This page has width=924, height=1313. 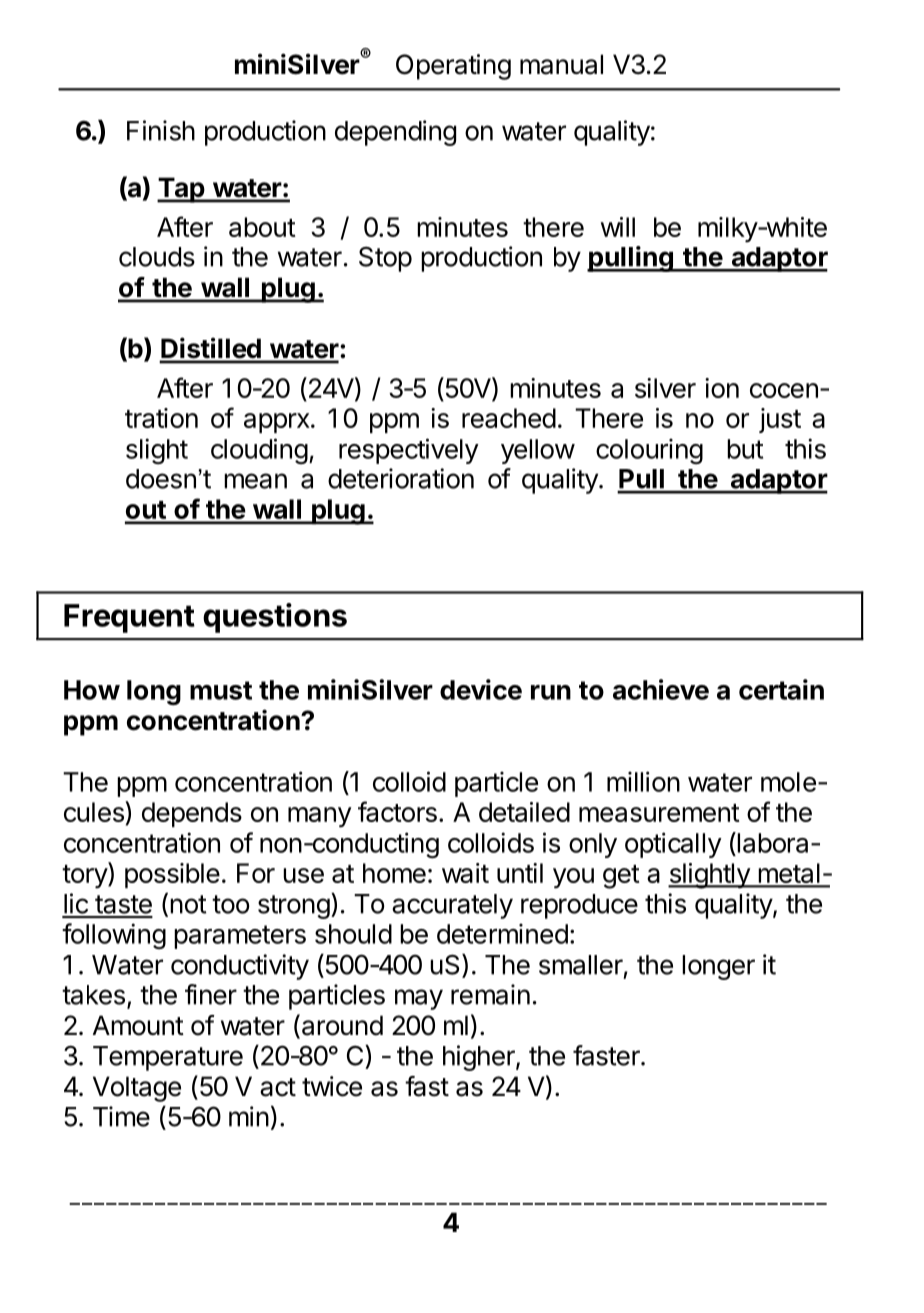 What do you see at coordinates (581, 965) in the page?
I see `smaller` at bounding box center [581, 965].
